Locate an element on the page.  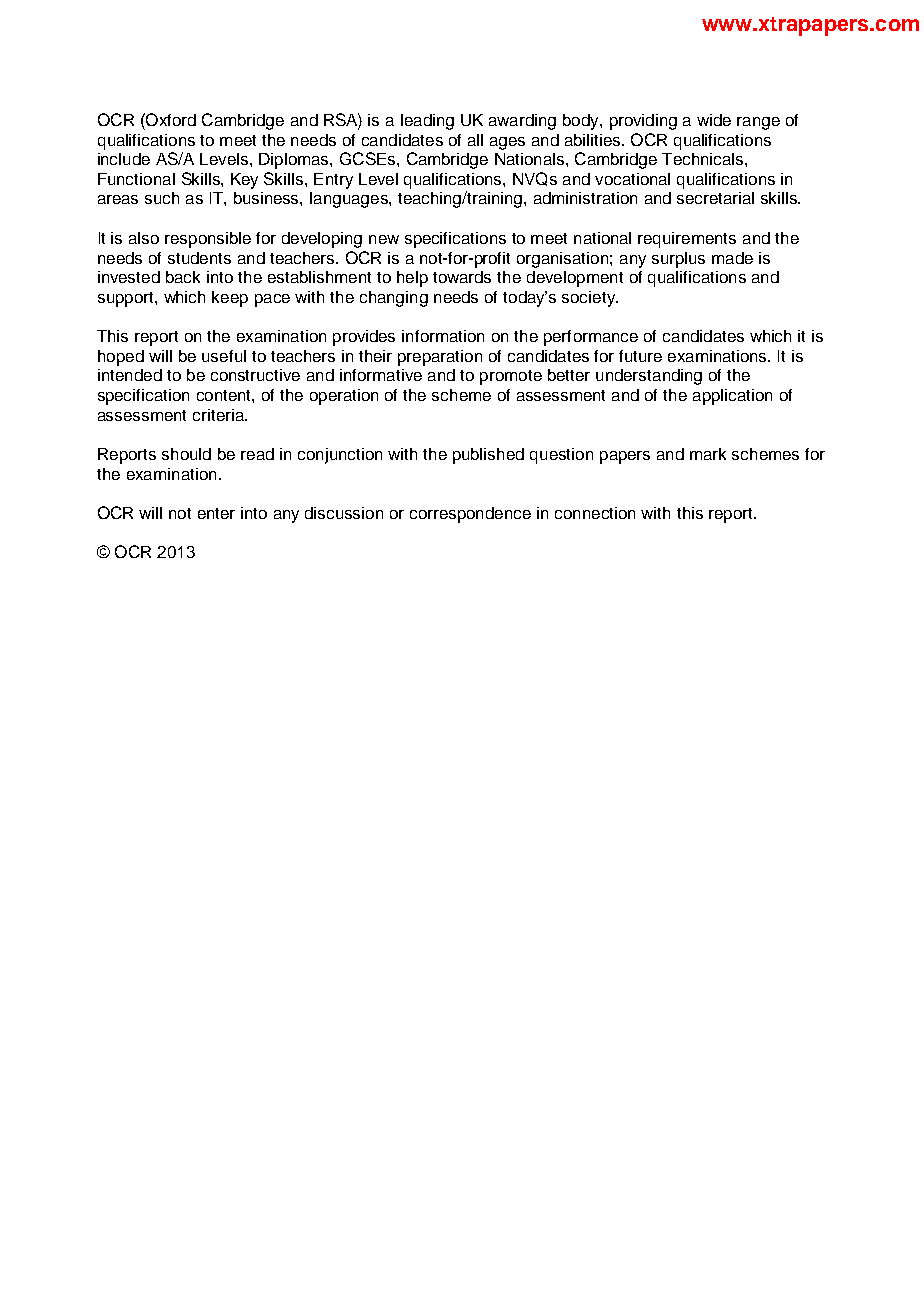
information is located at coordinates (443, 336).
